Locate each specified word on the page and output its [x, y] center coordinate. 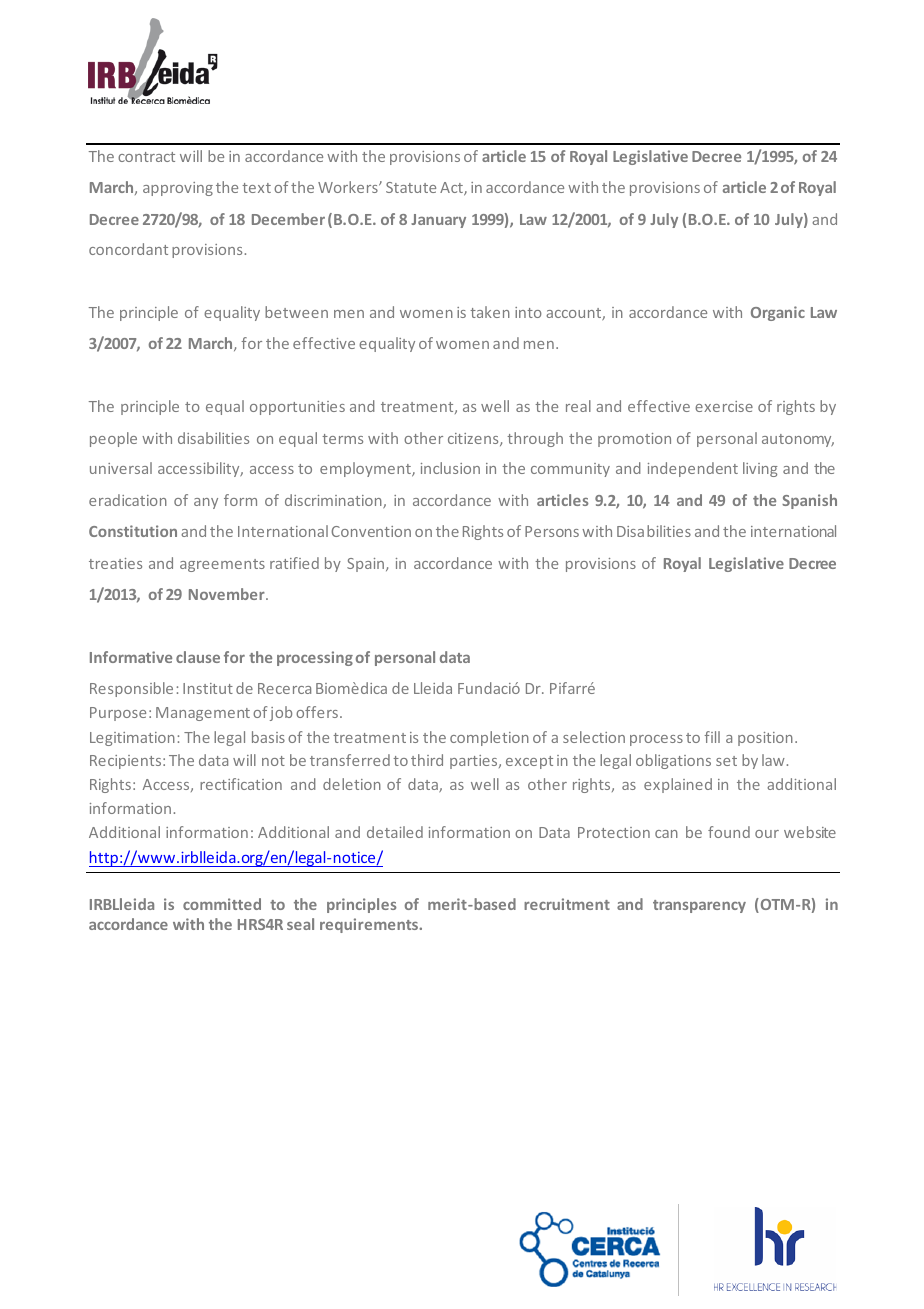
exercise [724, 406]
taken [490, 312]
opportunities [297, 408]
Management [203, 714]
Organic [778, 313]
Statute [411, 187]
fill [712, 737]
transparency [699, 906]
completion [489, 738]
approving [178, 189]
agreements [222, 565]
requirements [370, 925]
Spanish [809, 501]
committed [222, 904]
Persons [552, 531]
